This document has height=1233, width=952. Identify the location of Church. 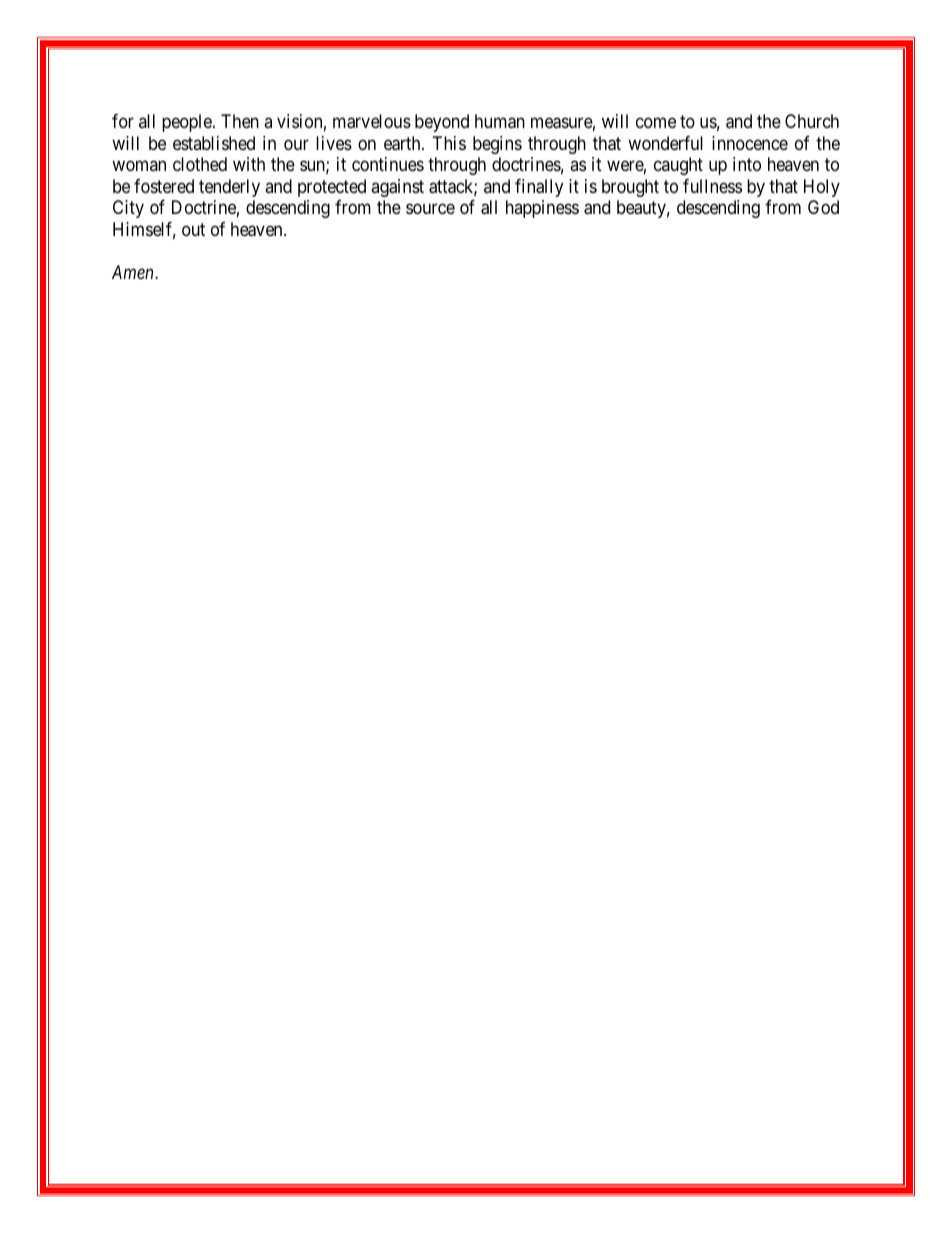
(812, 121).
